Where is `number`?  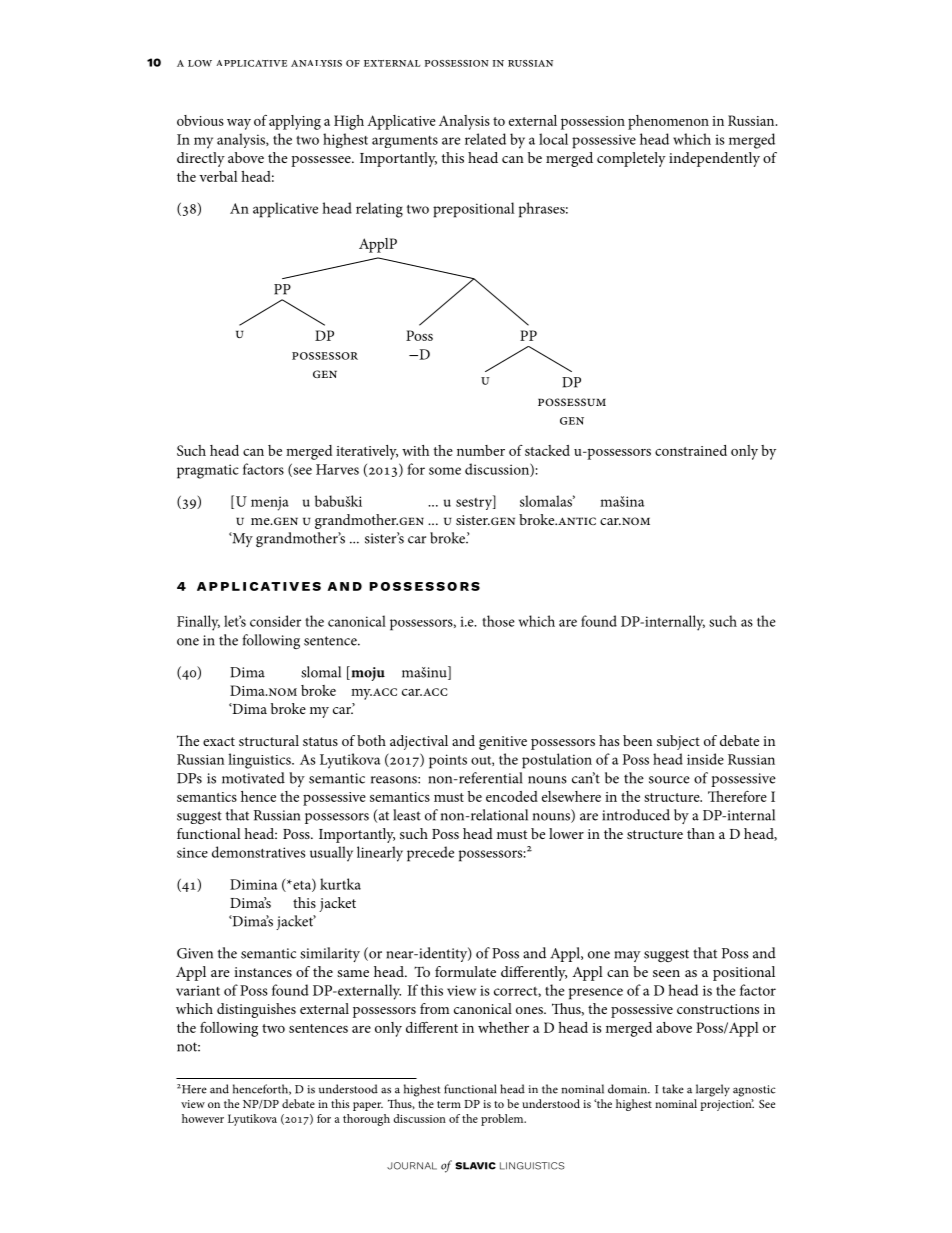
number is located at coordinates (481, 450).
